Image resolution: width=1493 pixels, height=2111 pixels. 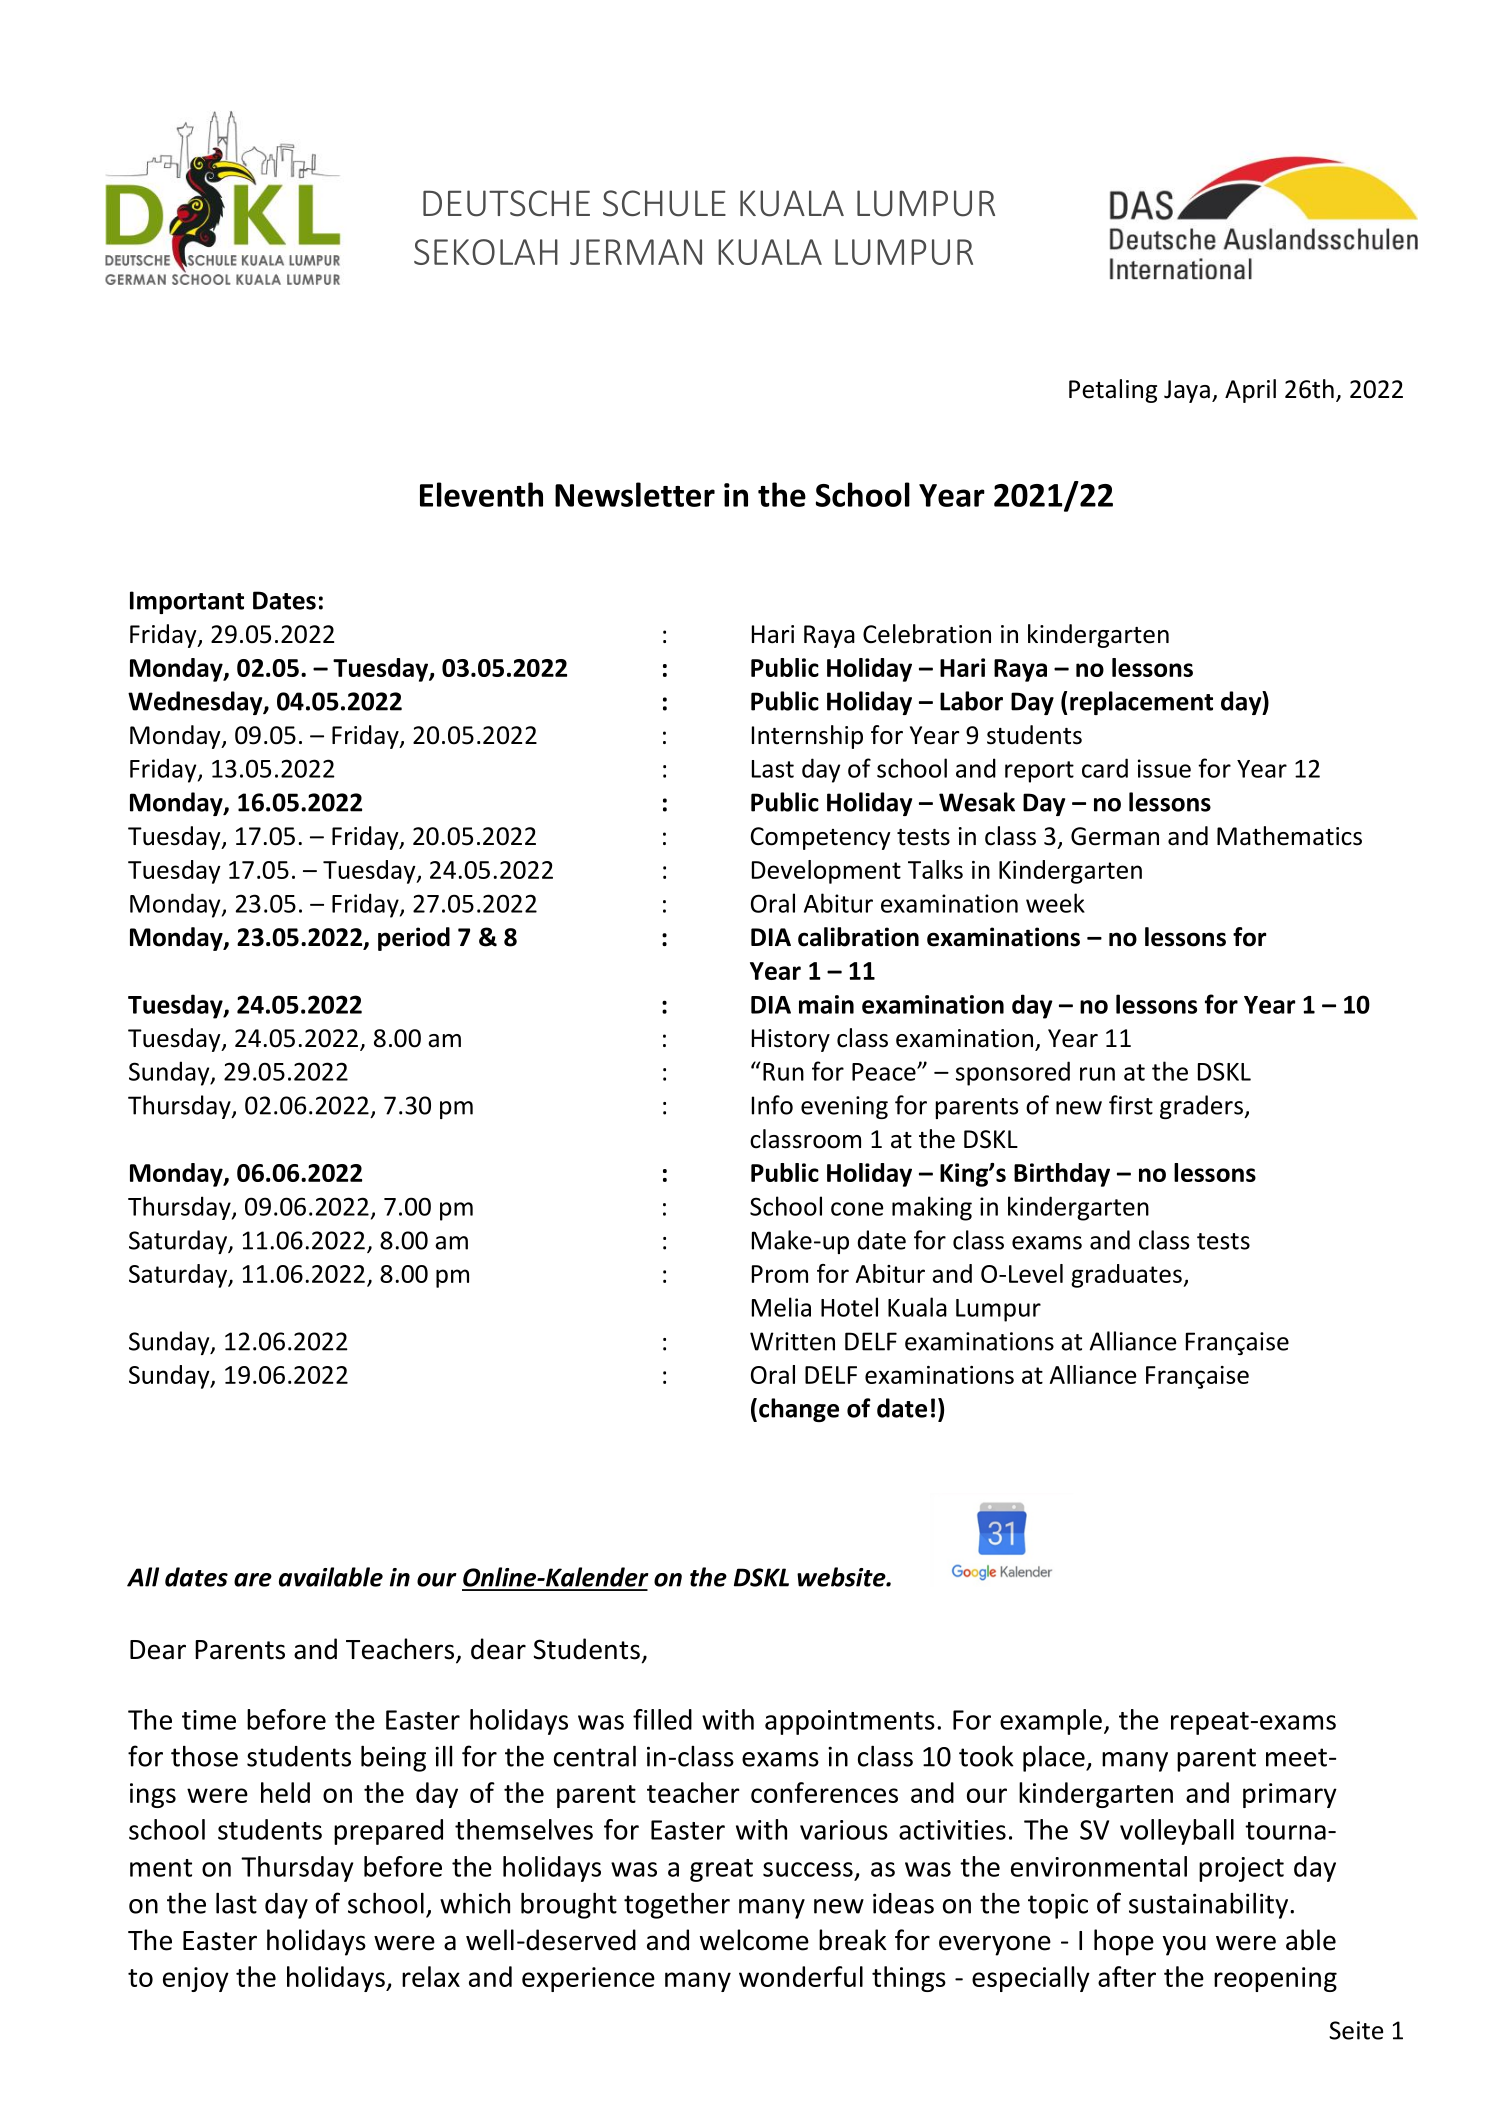 What do you see at coordinates (664, 203) in the image?
I see `SCHULE` at bounding box center [664, 203].
